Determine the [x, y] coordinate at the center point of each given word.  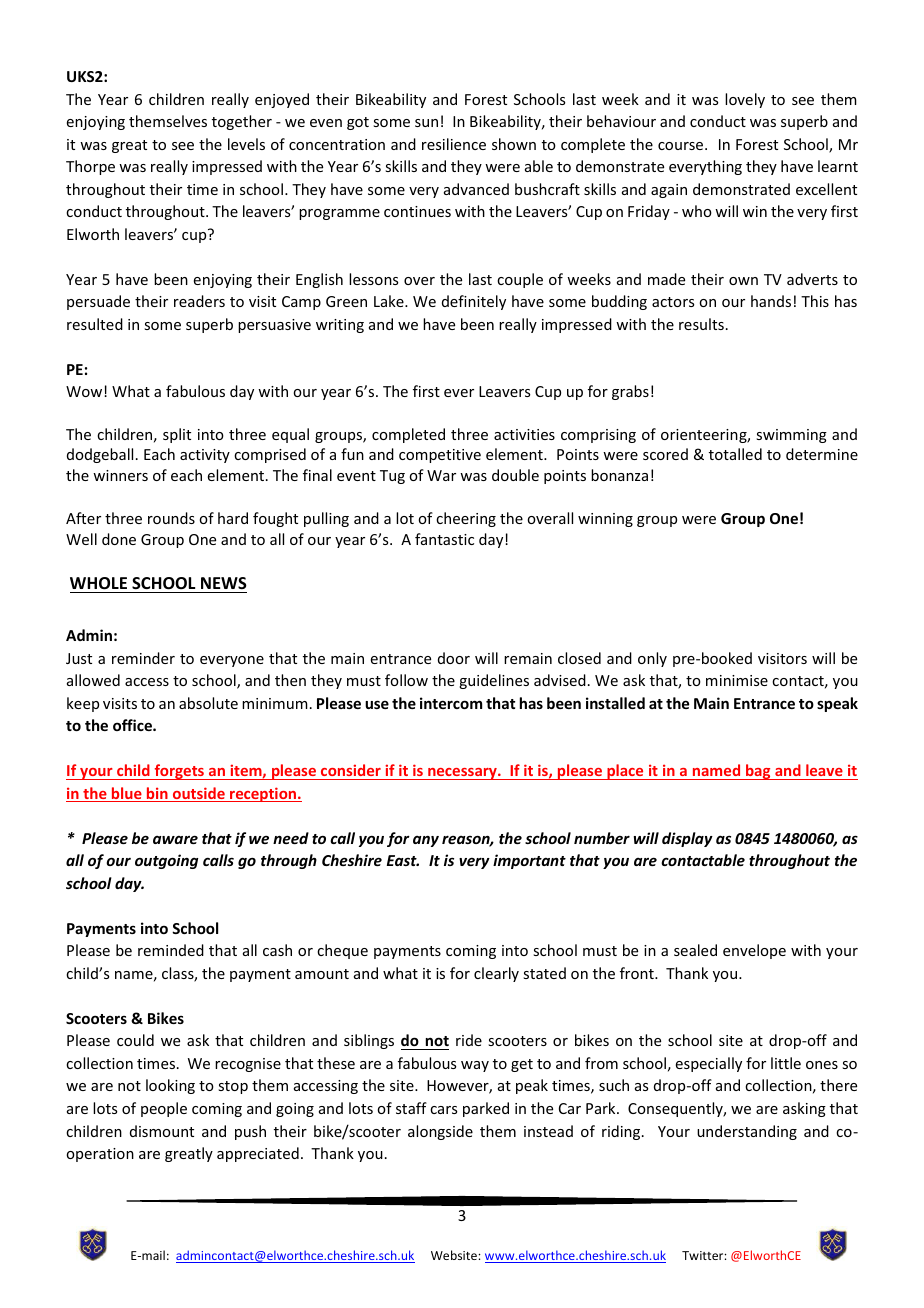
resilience [454, 144]
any [426, 841]
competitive [440, 456]
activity [205, 456]
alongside [440, 1132]
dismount [162, 1131]
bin [157, 794]
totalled [735, 454]
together [242, 122]
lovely [745, 100]
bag [758, 772]
